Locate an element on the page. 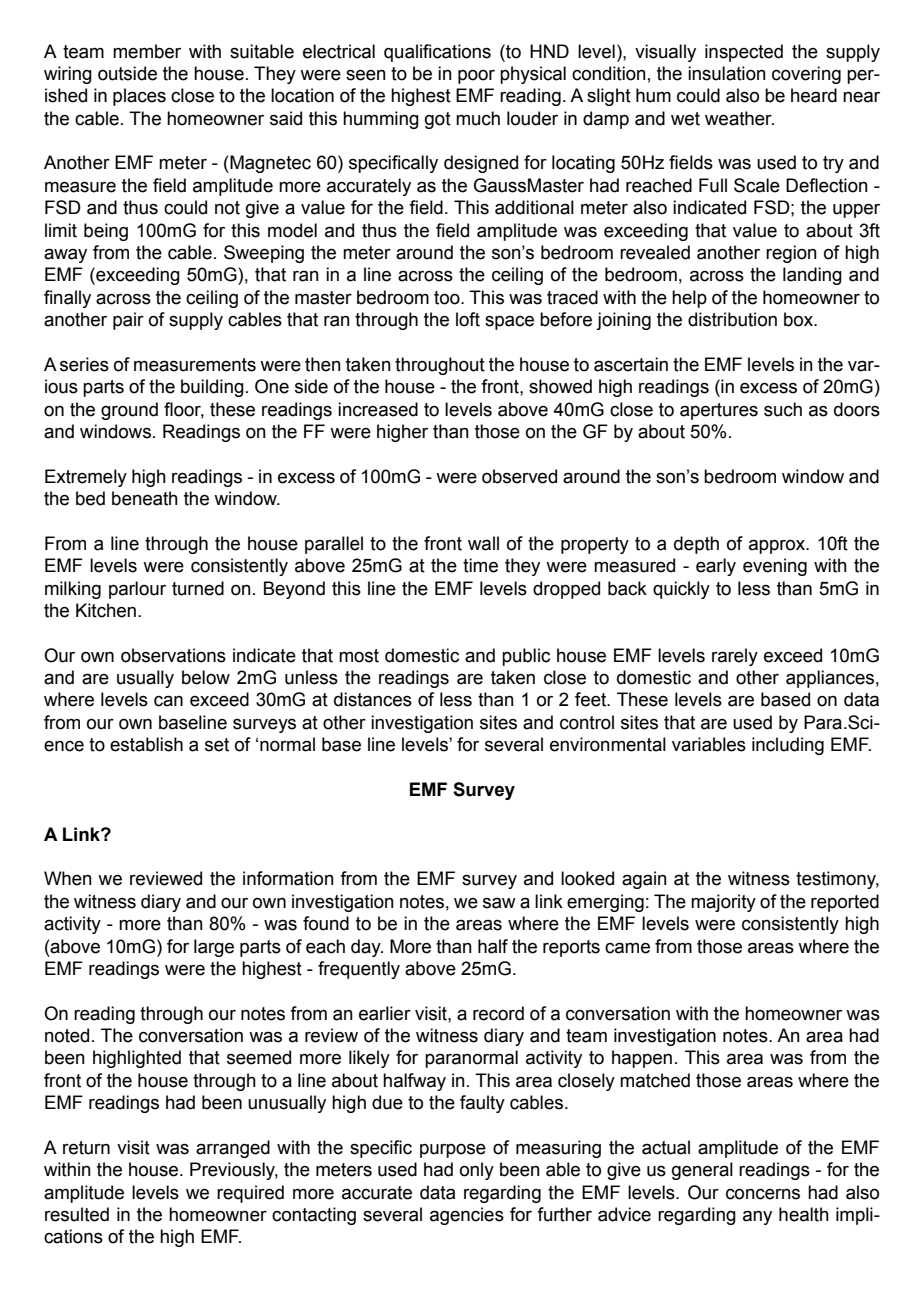 The width and height of the document is (924, 1308). insulation is located at coordinates (727, 73).
